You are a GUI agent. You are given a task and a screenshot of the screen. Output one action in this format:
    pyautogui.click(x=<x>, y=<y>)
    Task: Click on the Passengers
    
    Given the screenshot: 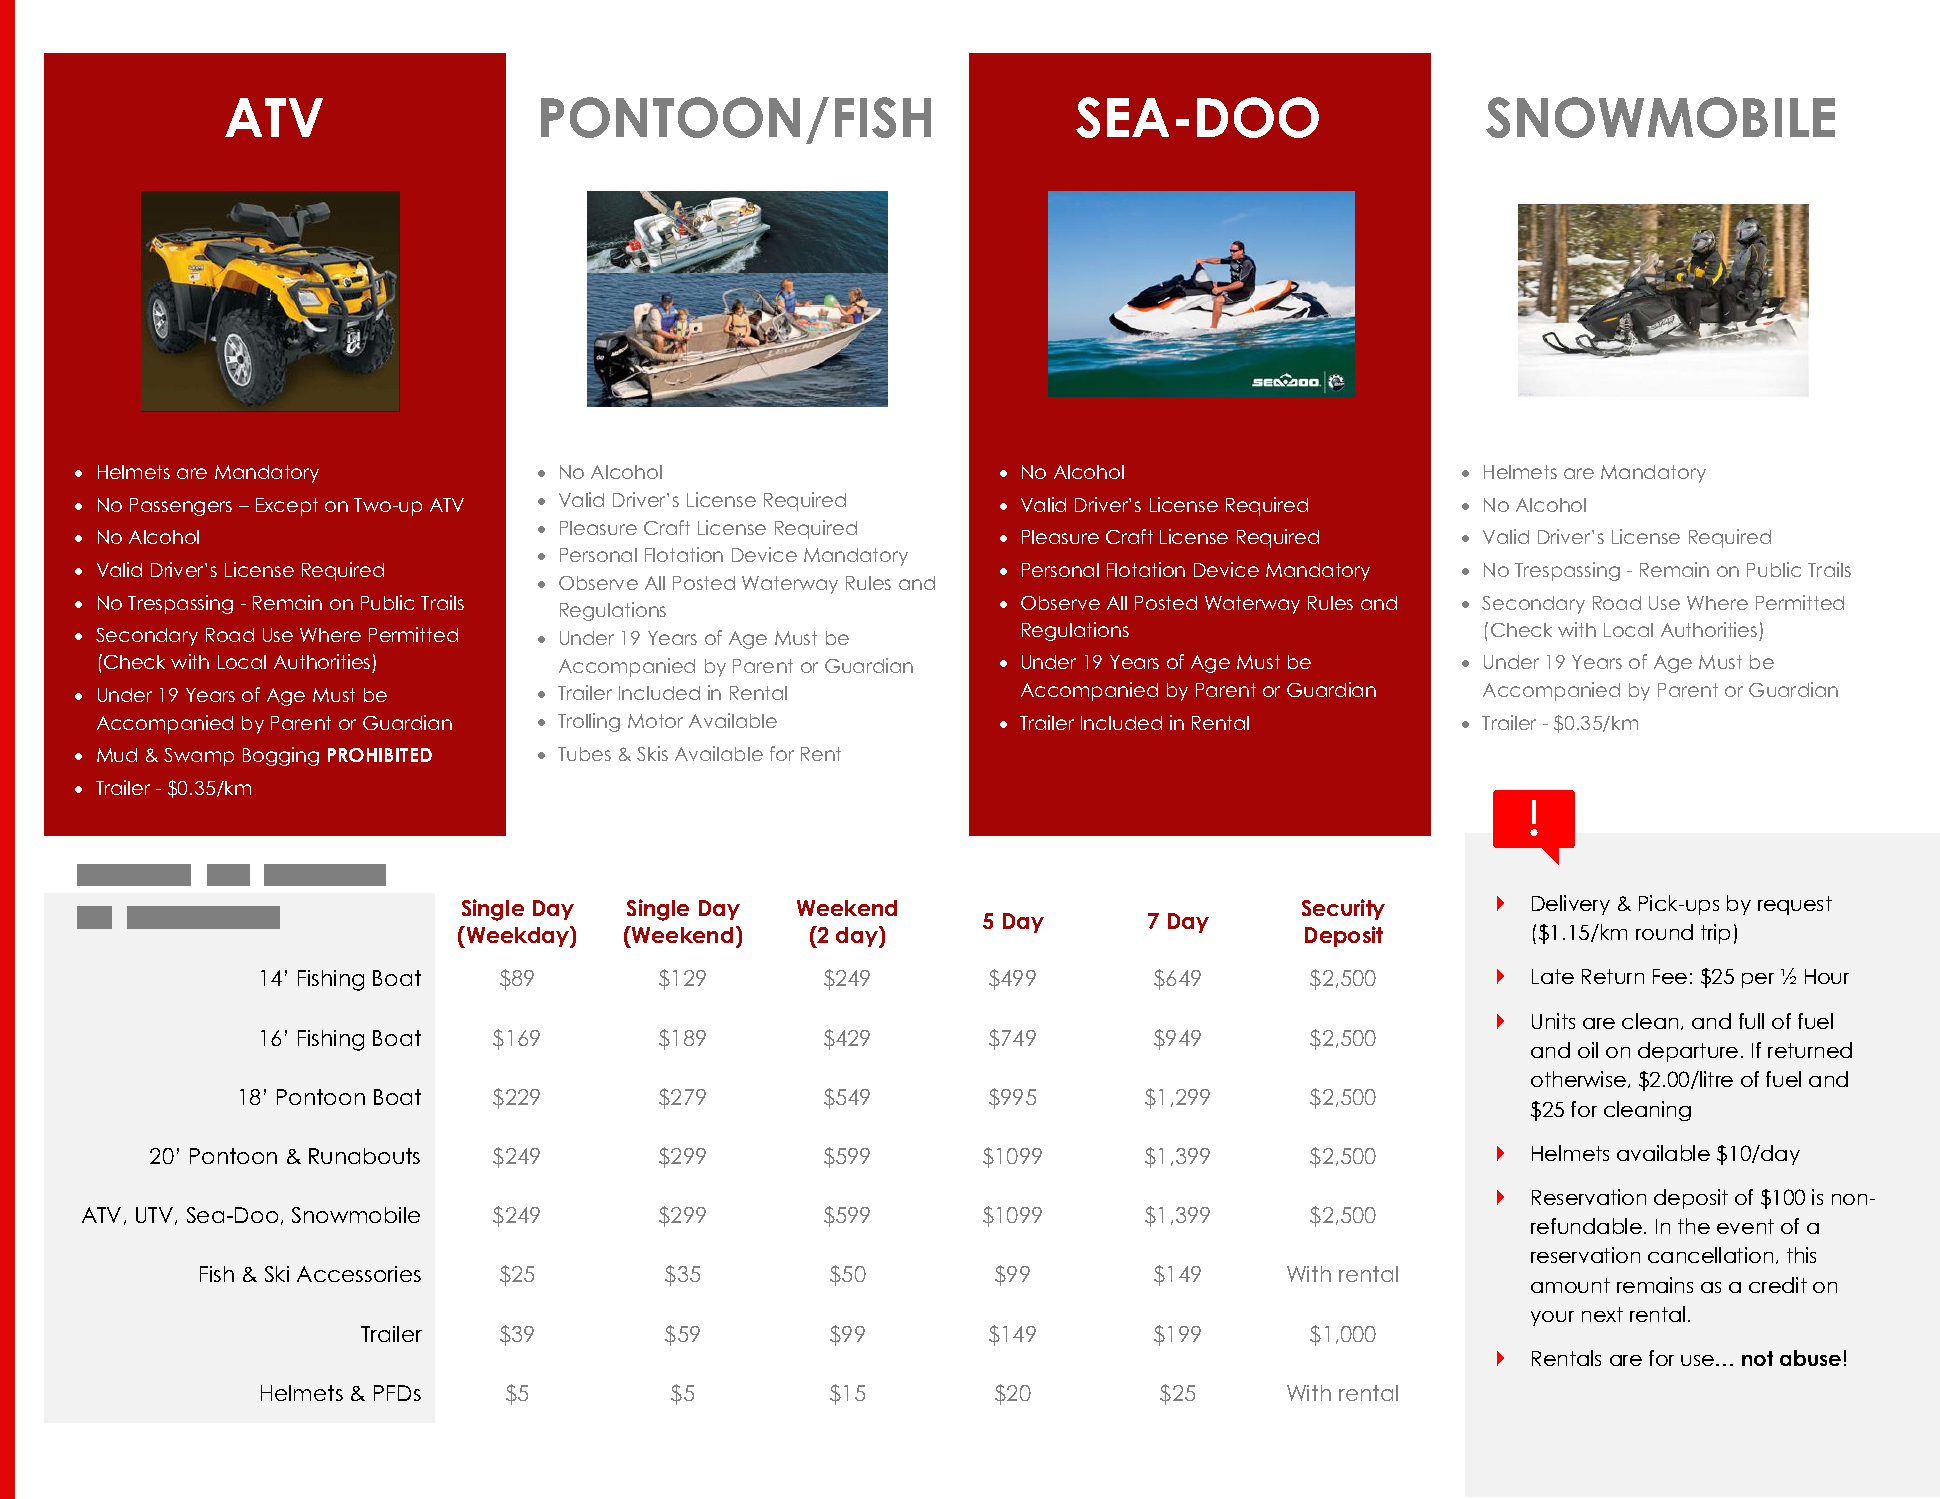 What is the action you would take?
    pyautogui.click(x=181, y=507)
